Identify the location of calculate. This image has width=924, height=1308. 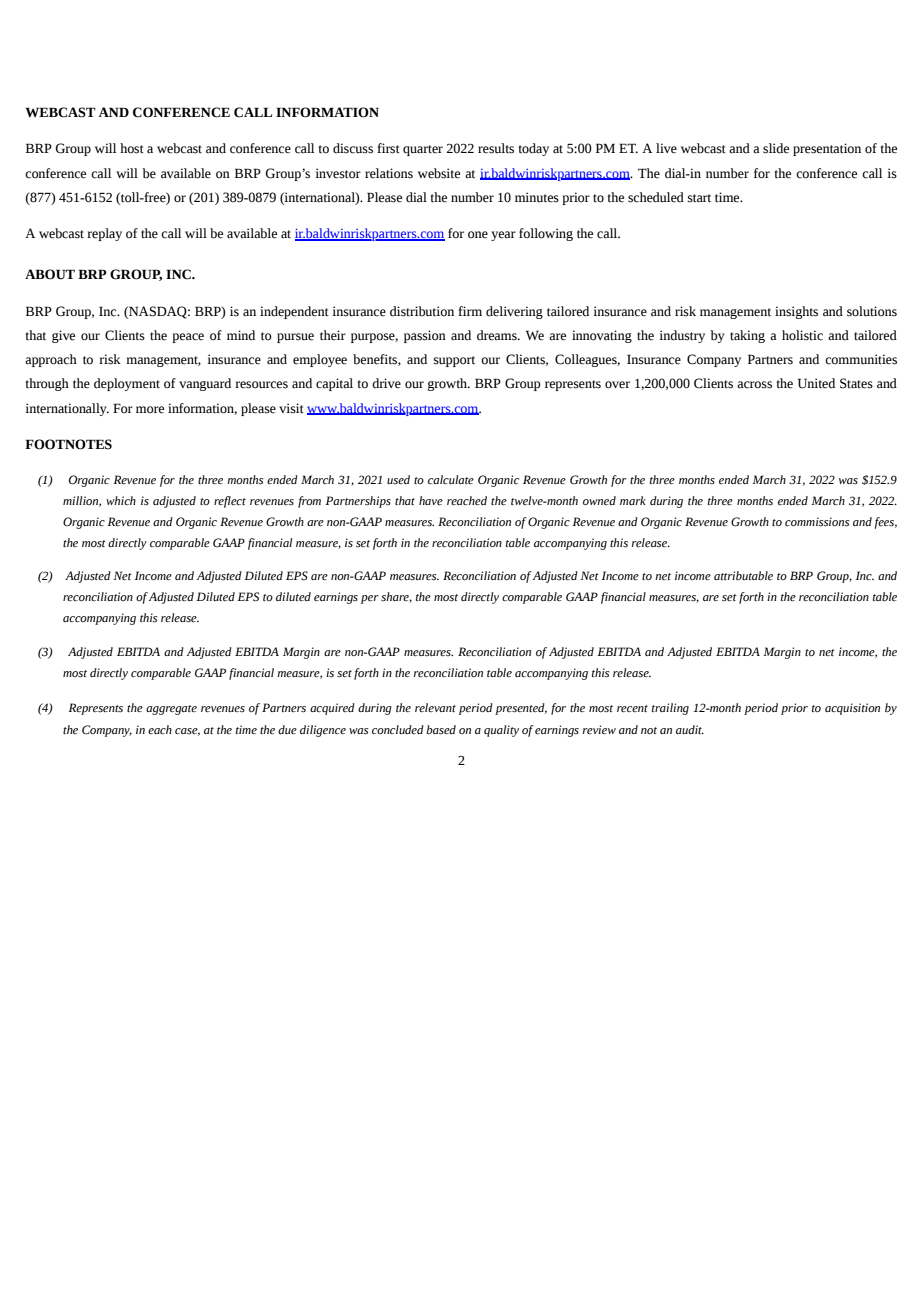
(451, 479).
